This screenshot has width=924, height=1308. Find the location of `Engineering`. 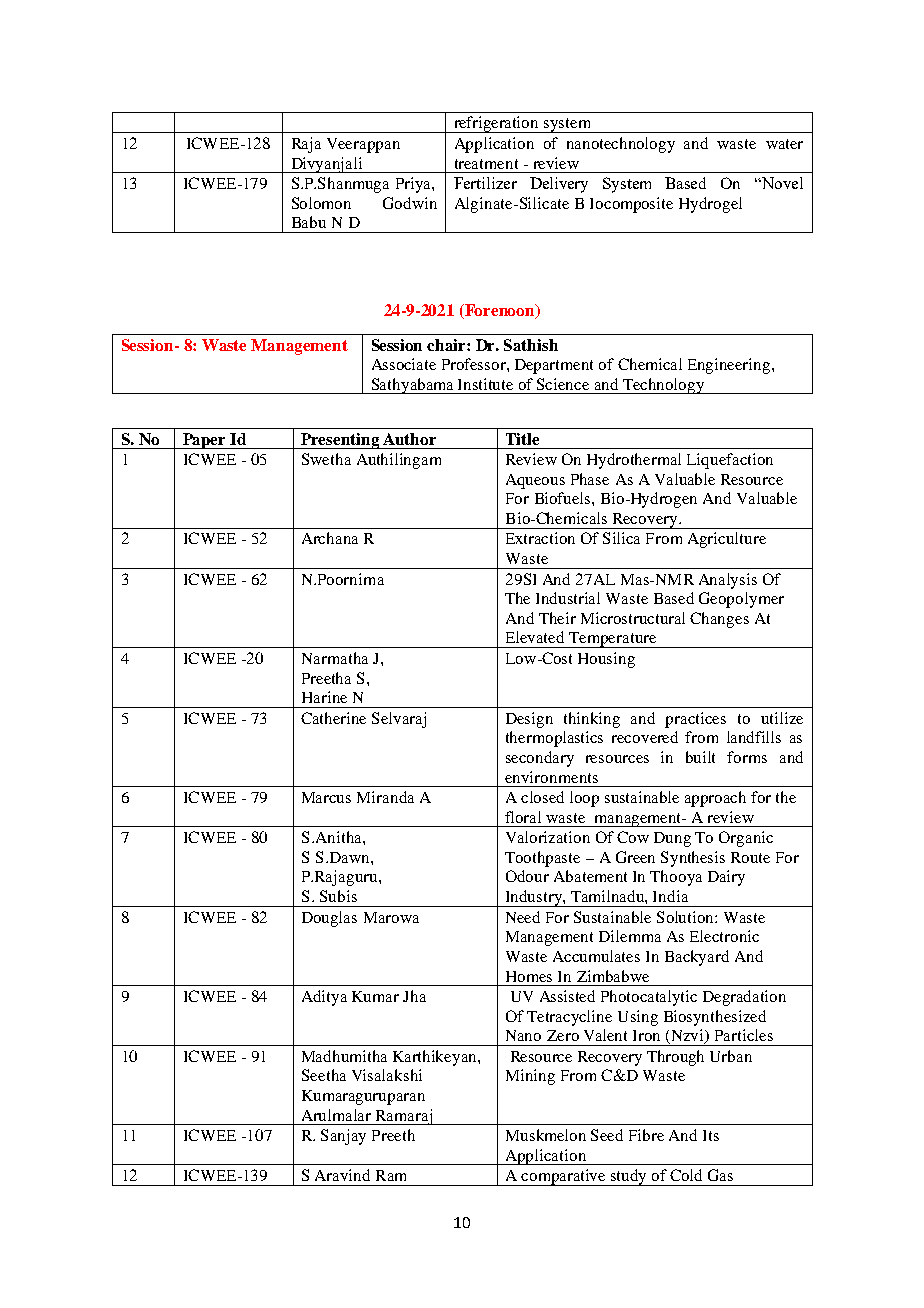

Engineering is located at coordinates (730, 366).
